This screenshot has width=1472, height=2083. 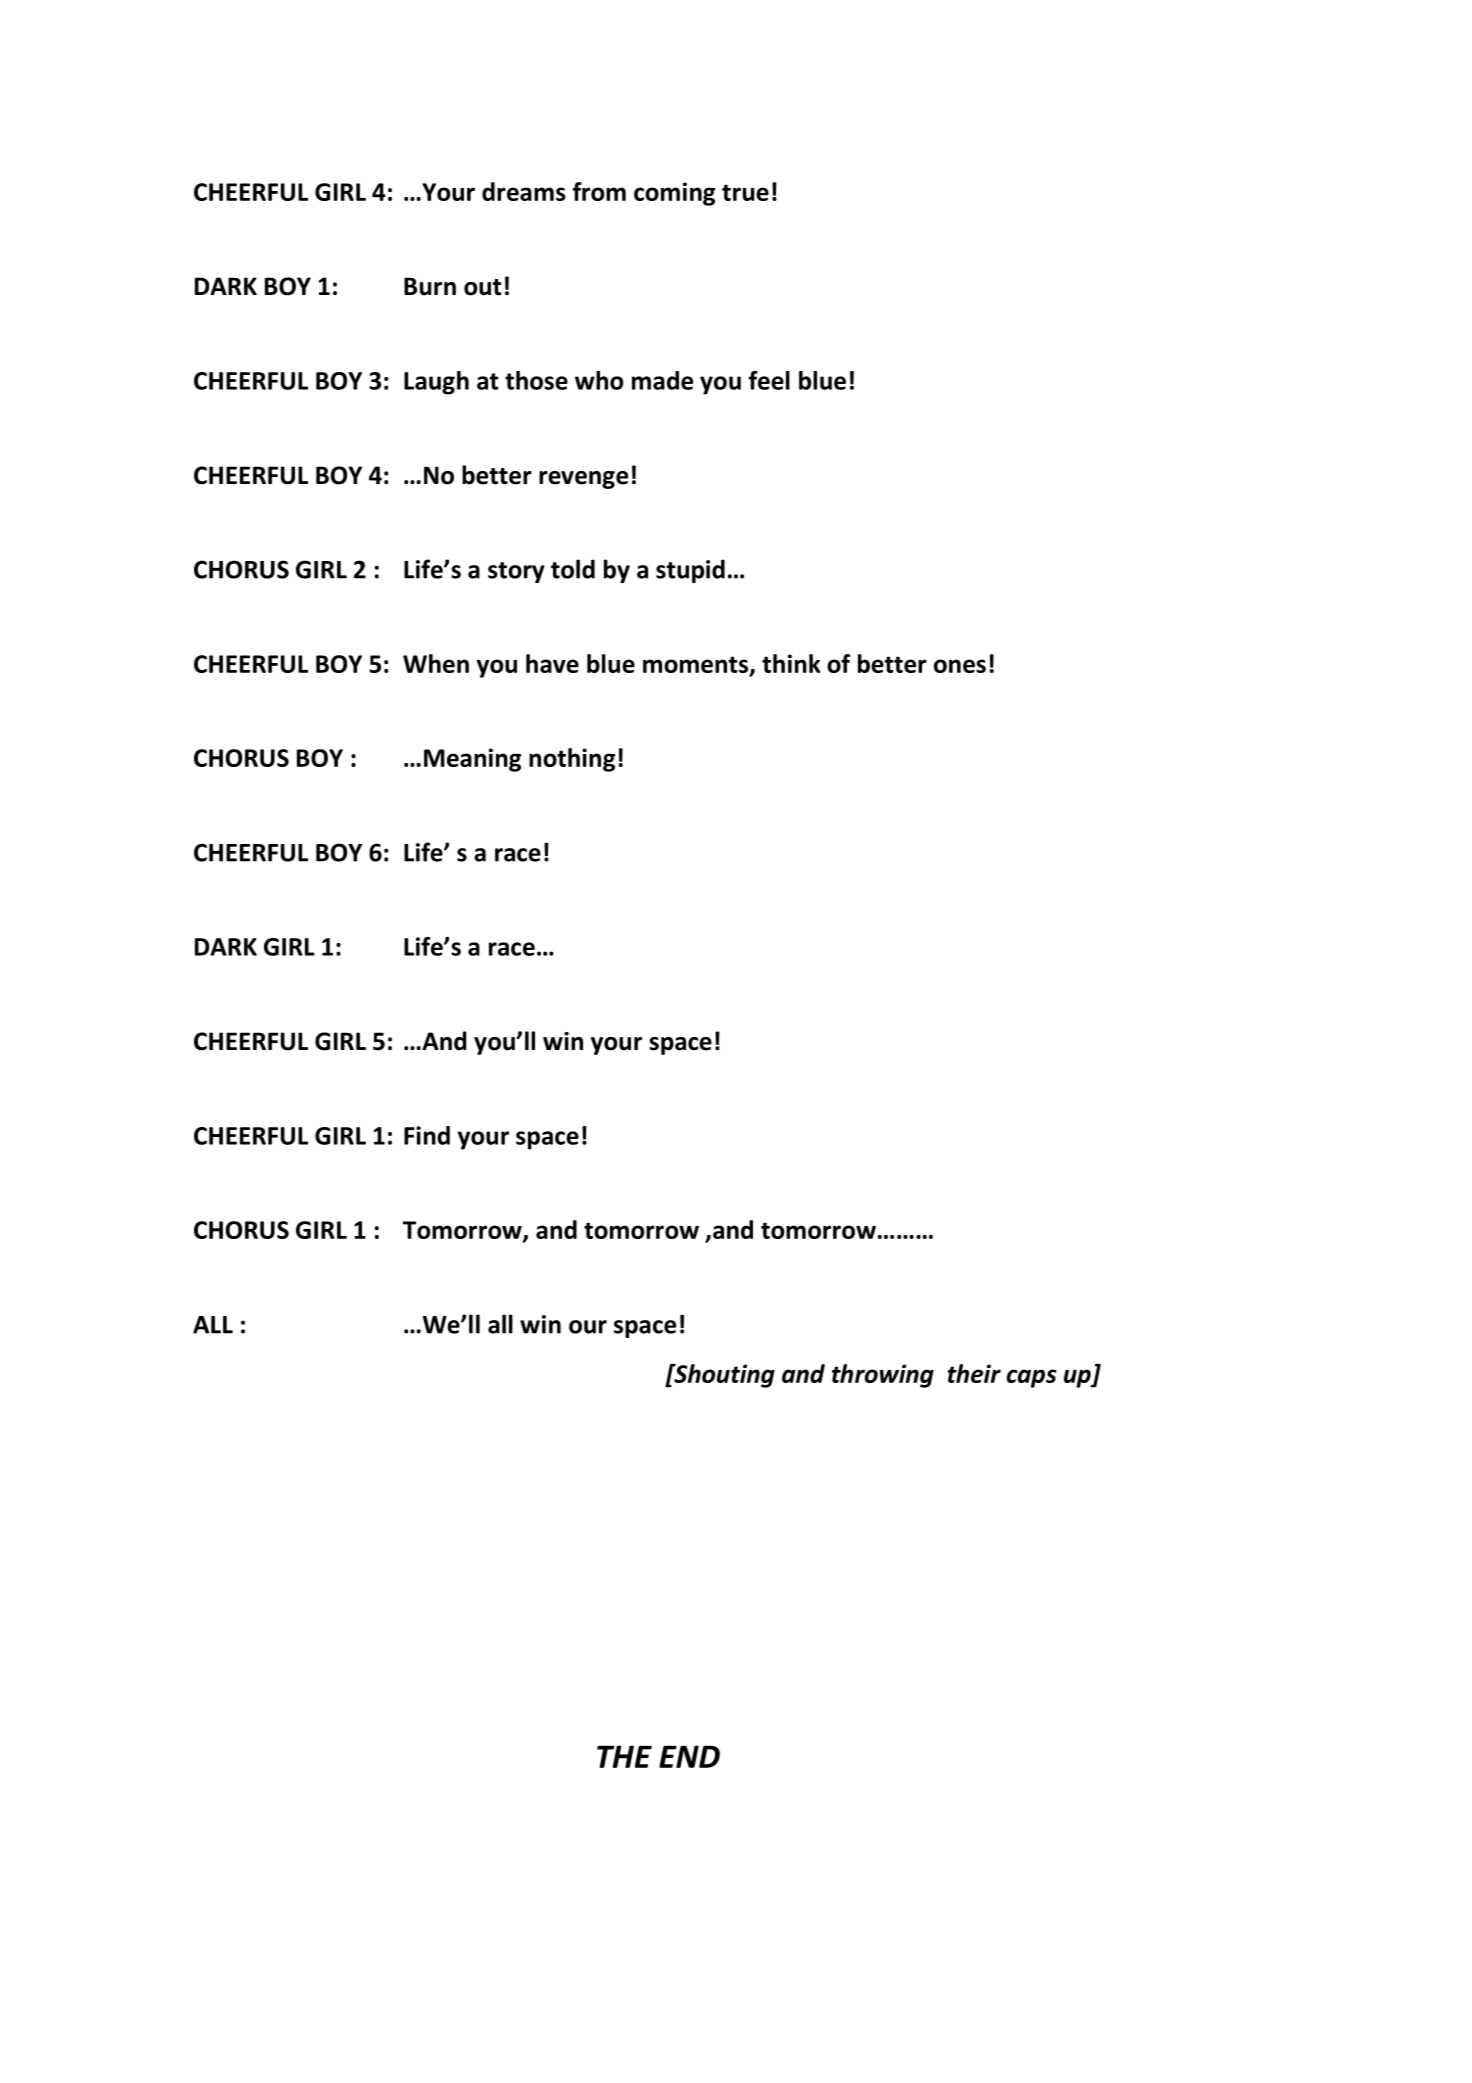 What do you see at coordinates (883, 1376) in the screenshot?
I see `throwing` at bounding box center [883, 1376].
